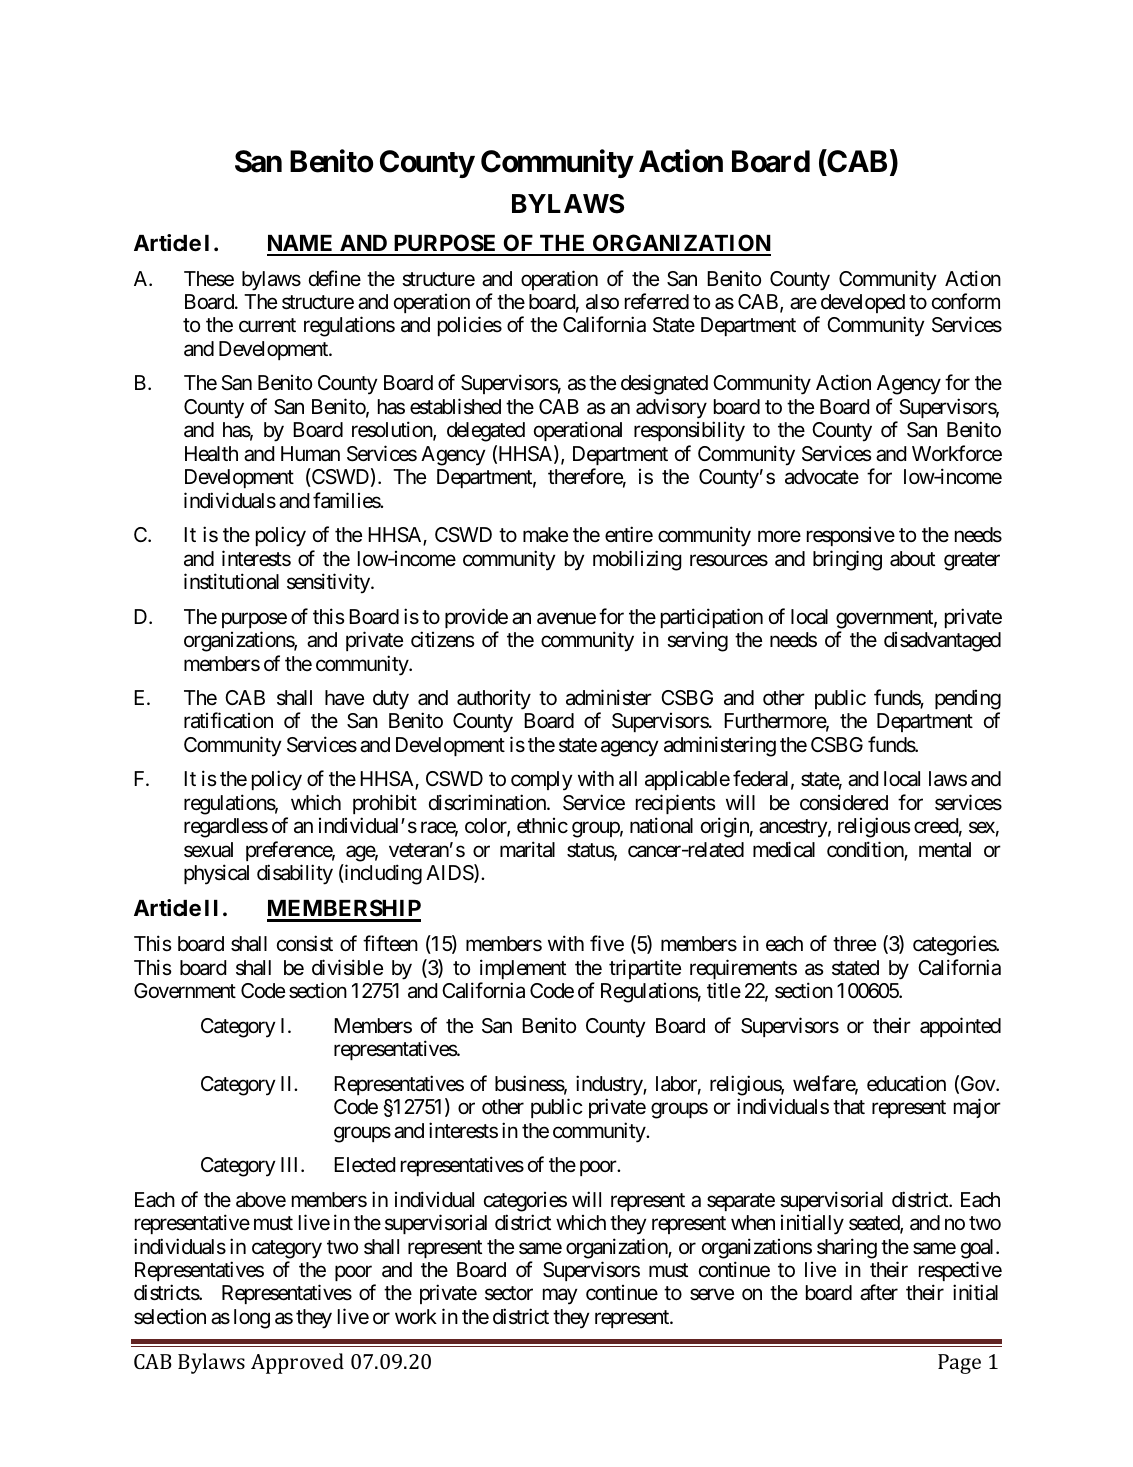 Image resolution: width=1133 pixels, height=1467 pixels. What do you see at coordinates (602, 302) in the screenshot?
I see `also` at bounding box center [602, 302].
